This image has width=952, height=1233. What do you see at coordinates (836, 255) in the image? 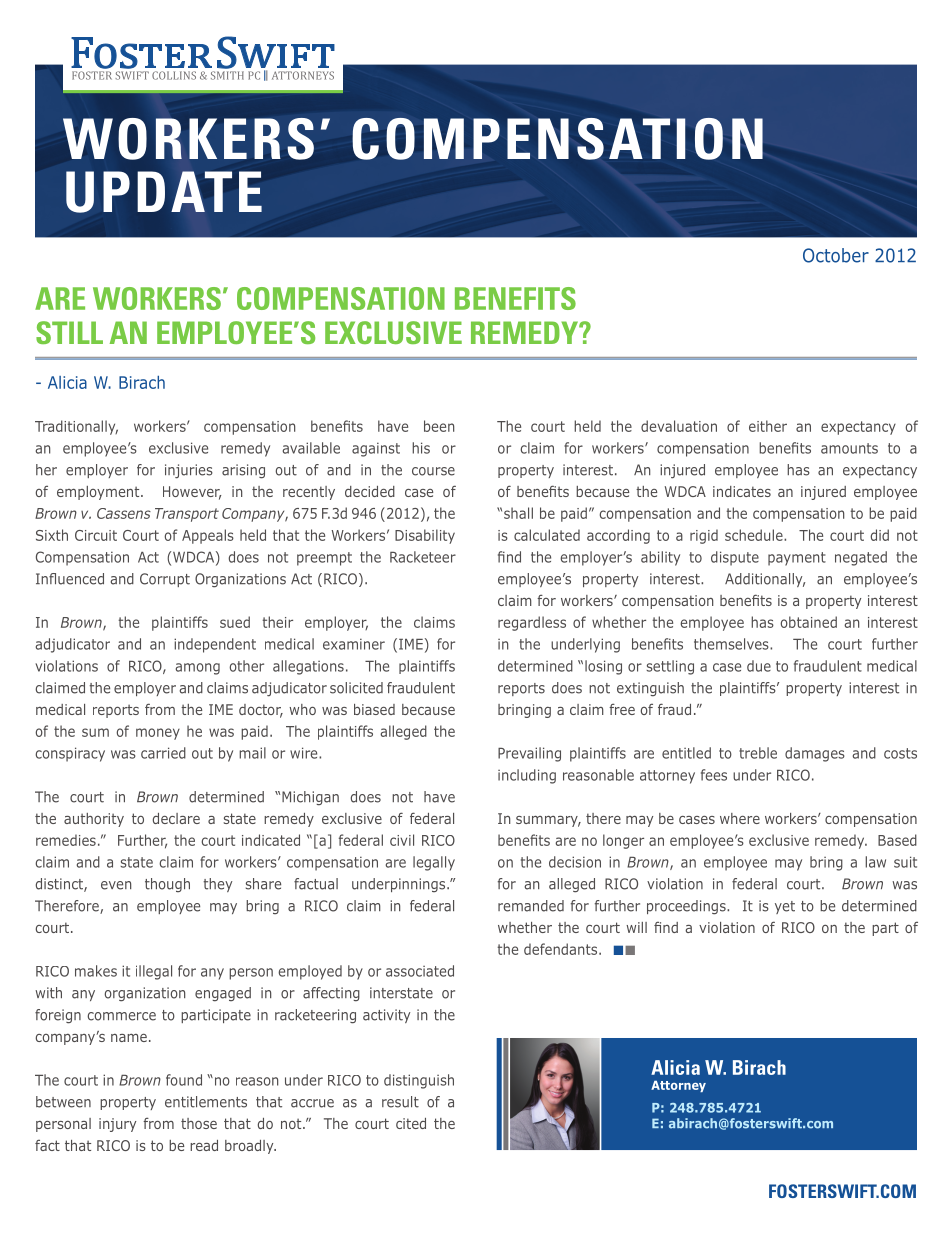
I see `October` at bounding box center [836, 255].
